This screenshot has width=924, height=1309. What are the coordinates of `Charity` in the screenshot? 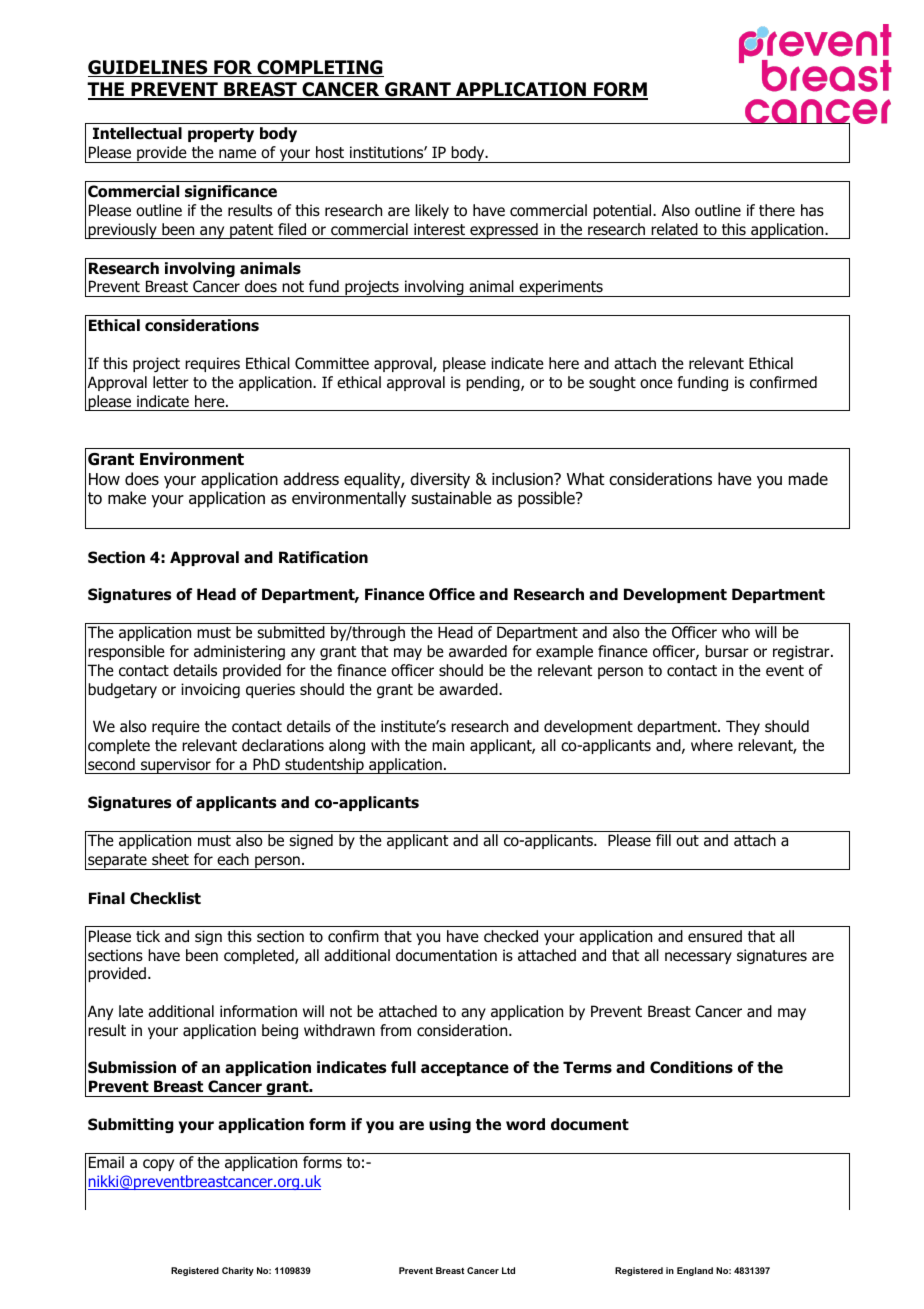 It's located at (238, 1271).
